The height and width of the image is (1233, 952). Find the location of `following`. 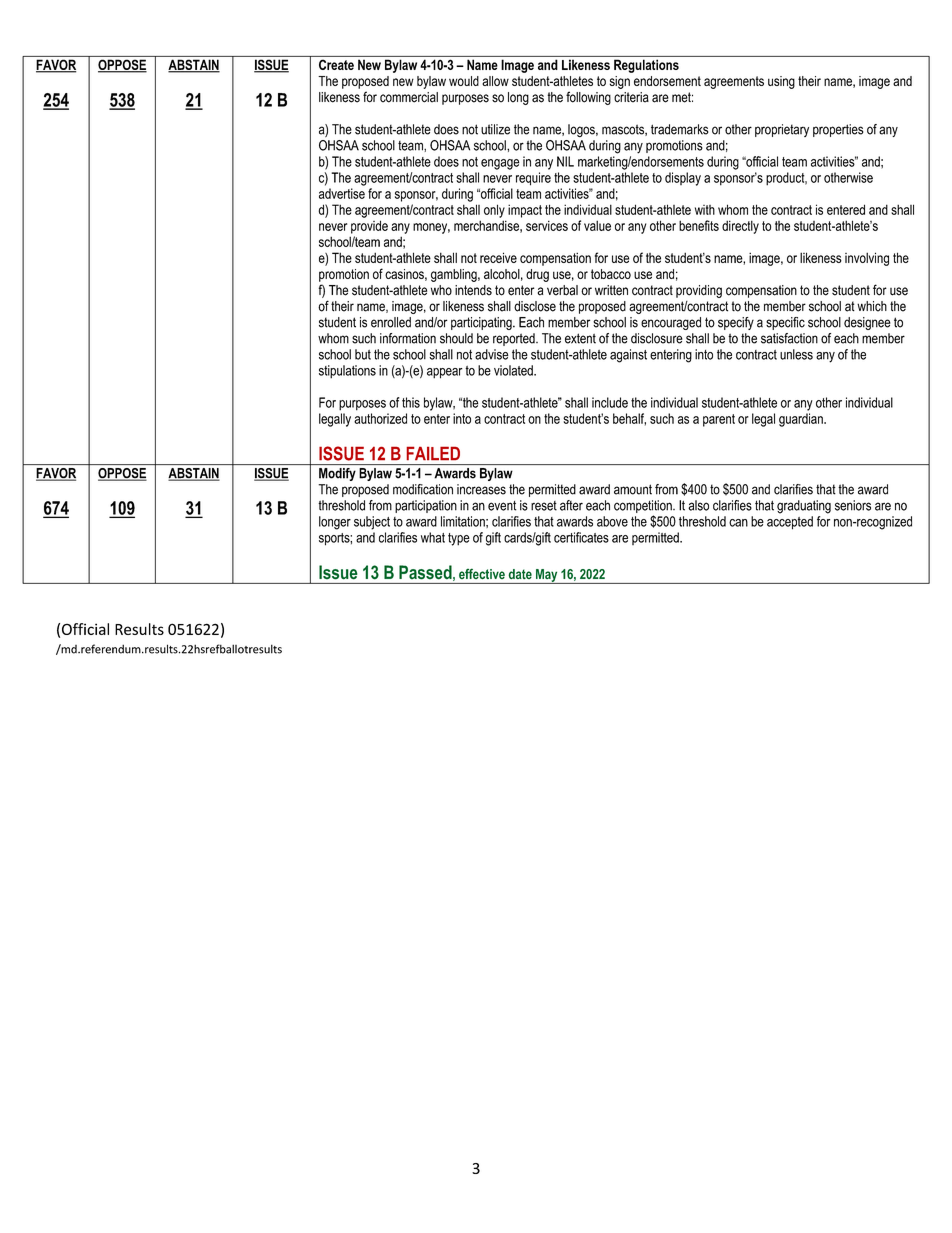

following is located at coordinates (588, 98).
